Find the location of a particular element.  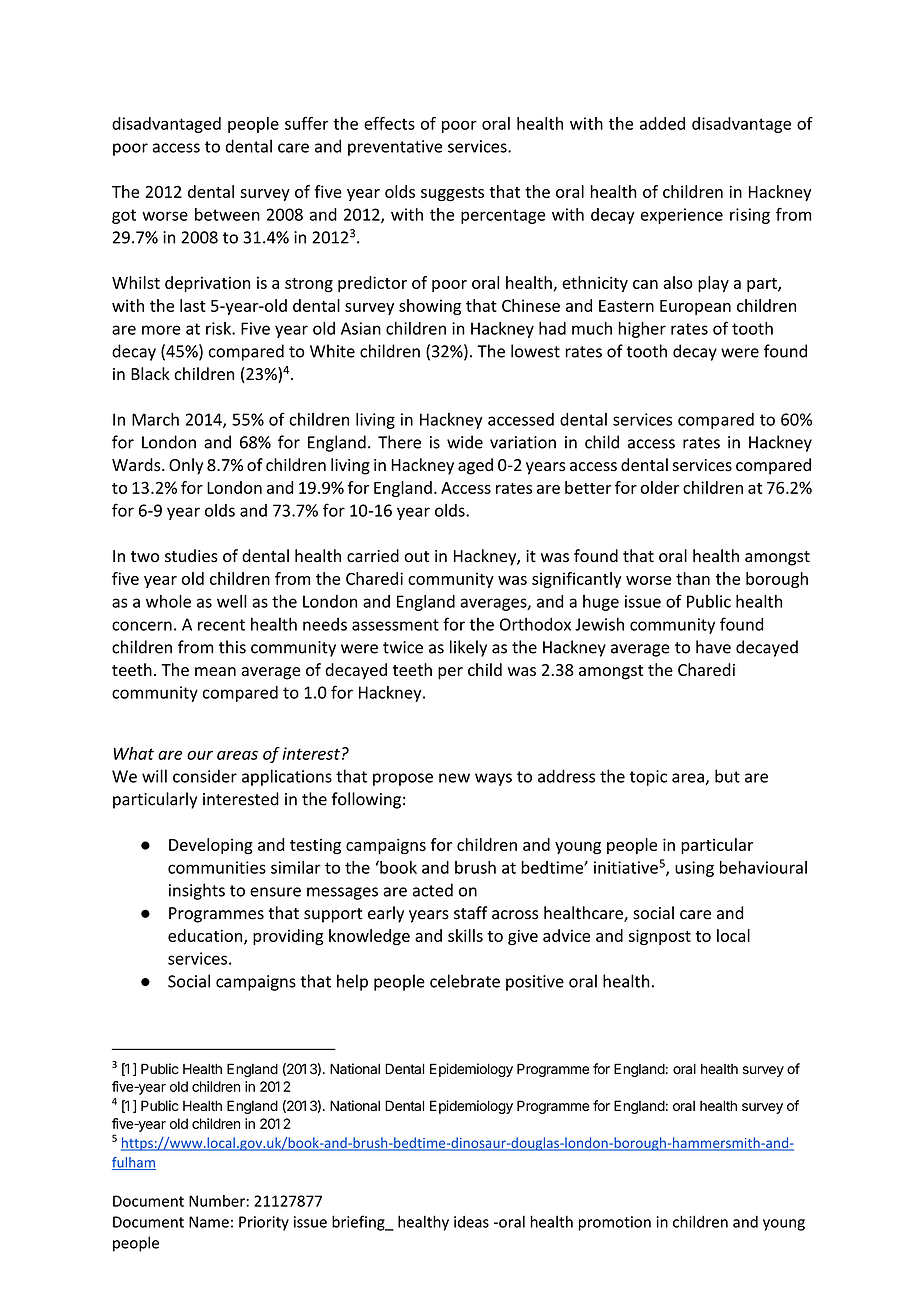

suggests is located at coordinates (452, 194).
